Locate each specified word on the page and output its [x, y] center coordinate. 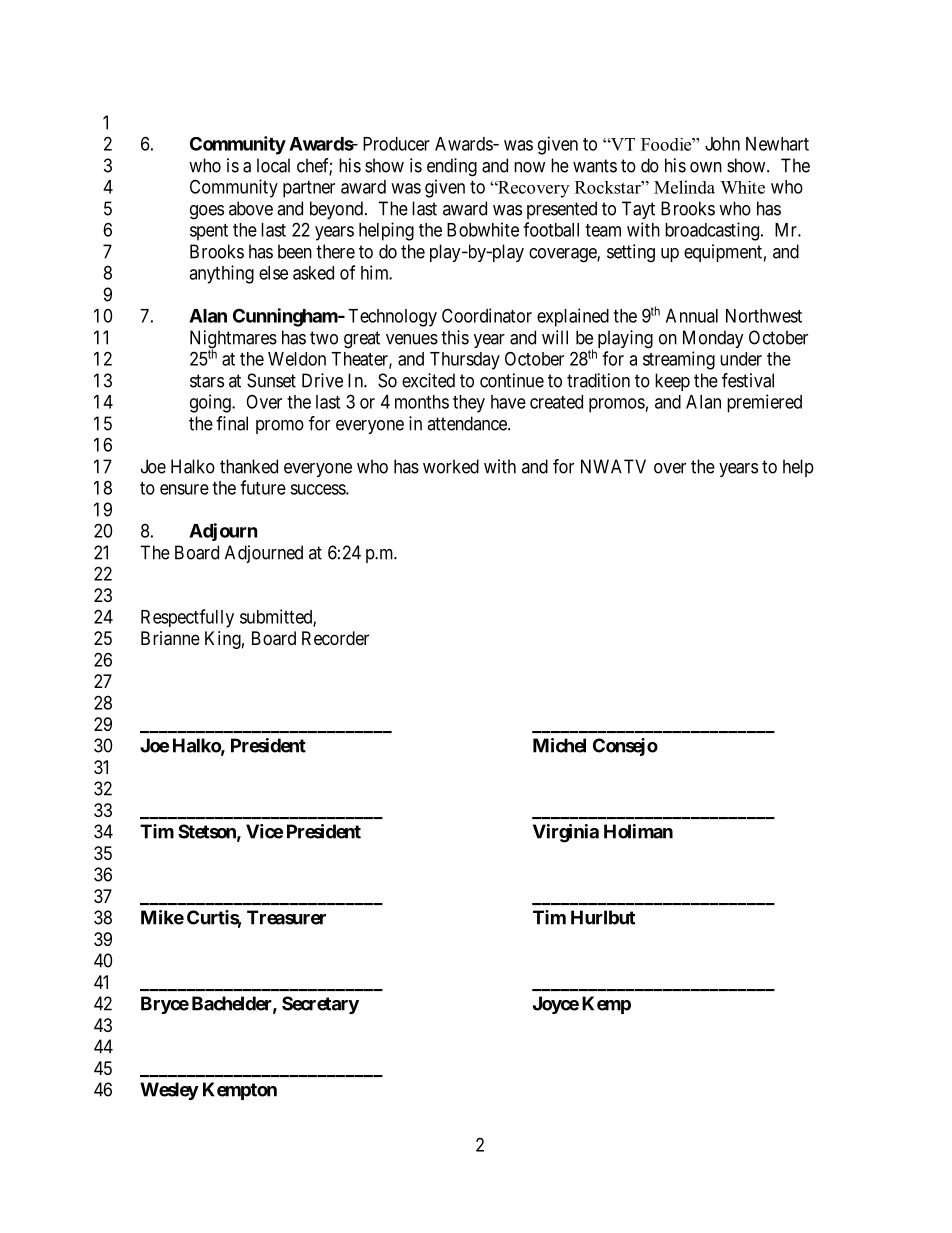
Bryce [165, 1005]
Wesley [169, 1091]
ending [452, 167]
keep [672, 382]
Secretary [320, 1005]
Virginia [566, 833]
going [211, 403]
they [469, 404]
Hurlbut [603, 917]
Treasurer [286, 917]
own [706, 167]
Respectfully [187, 618]
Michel [559, 745]
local [273, 165]
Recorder [335, 638]
